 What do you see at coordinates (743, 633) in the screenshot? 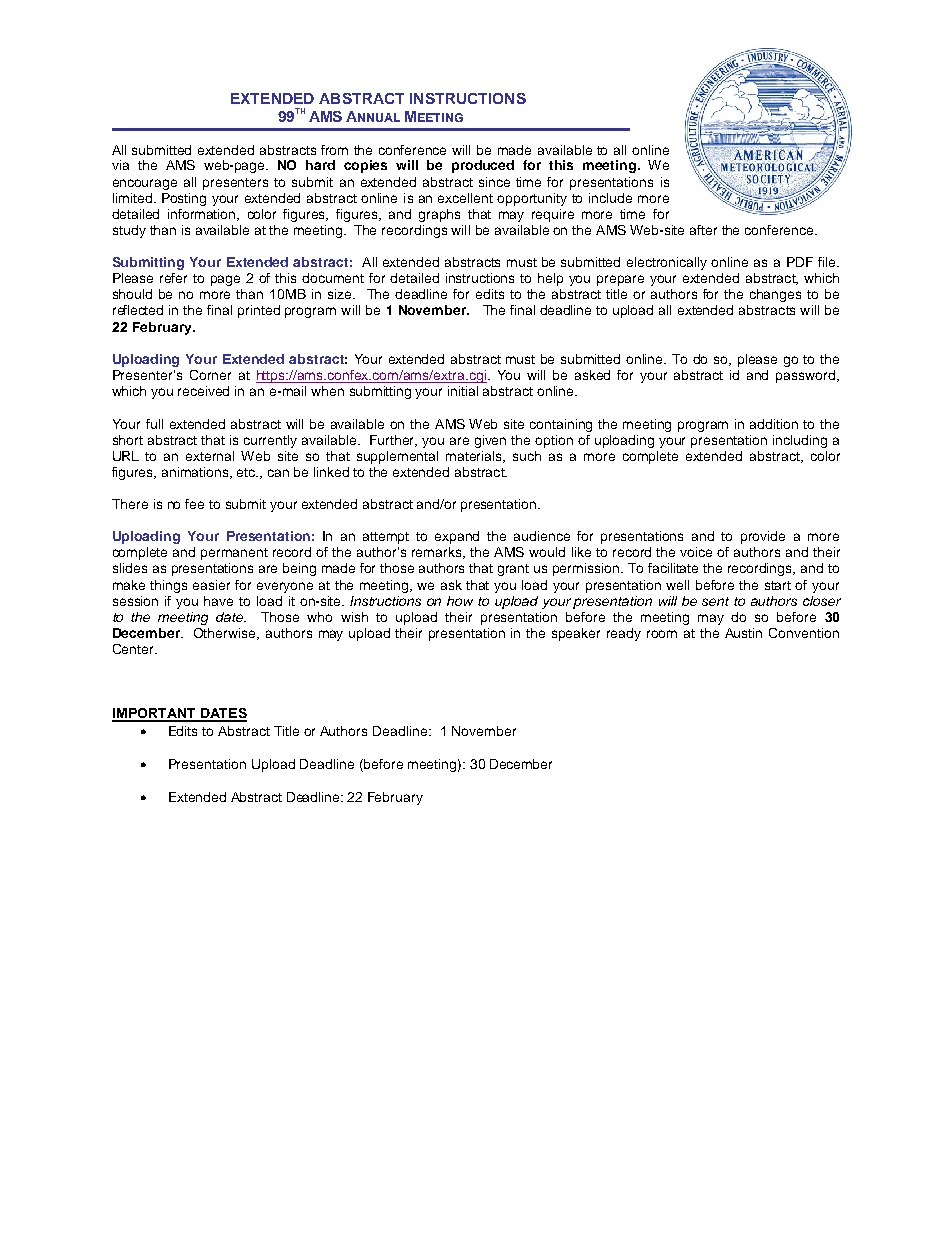
I see `Austin` at bounding box center [743, 633].
